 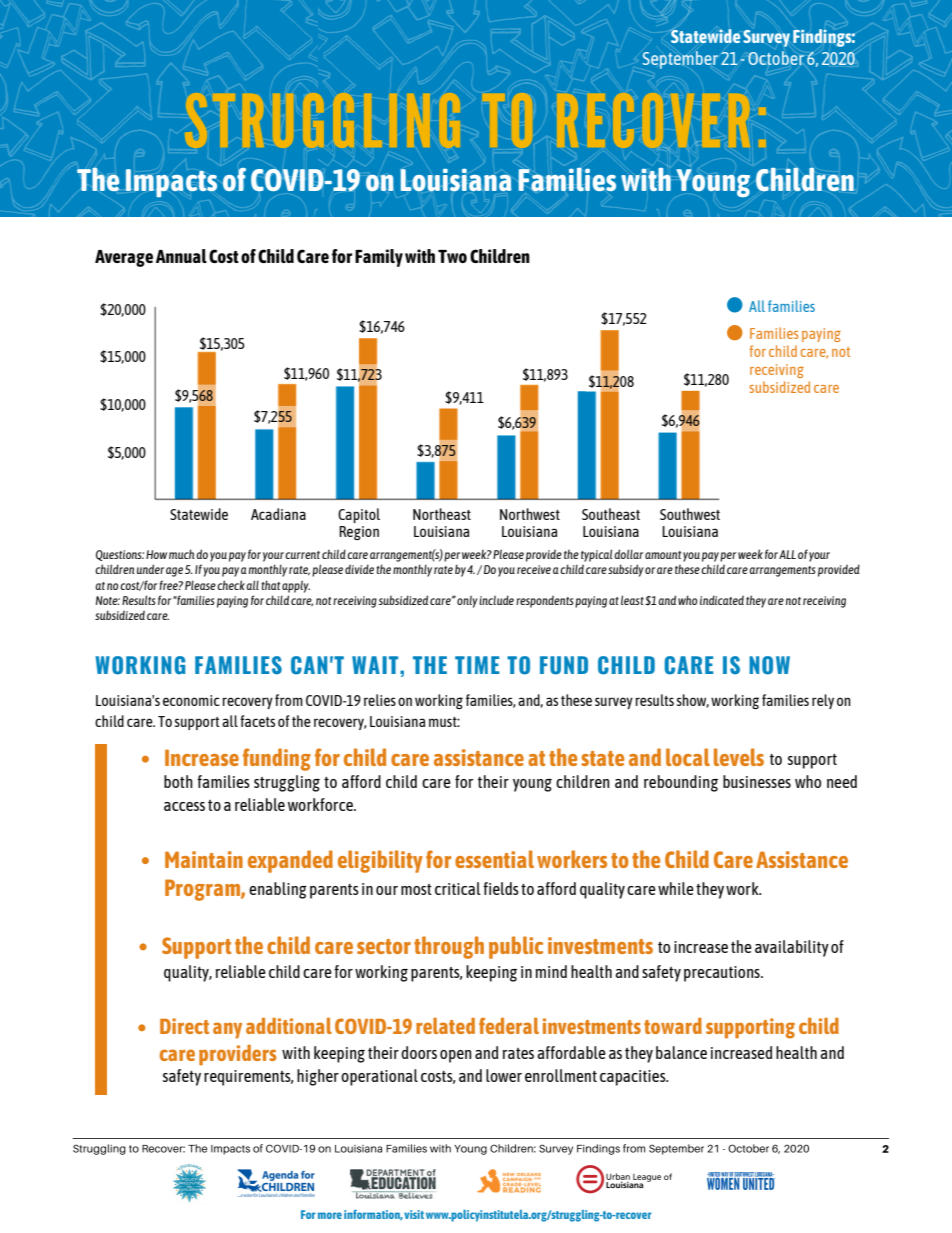 I want to click on Southwest, so click(x=690, y=514).
